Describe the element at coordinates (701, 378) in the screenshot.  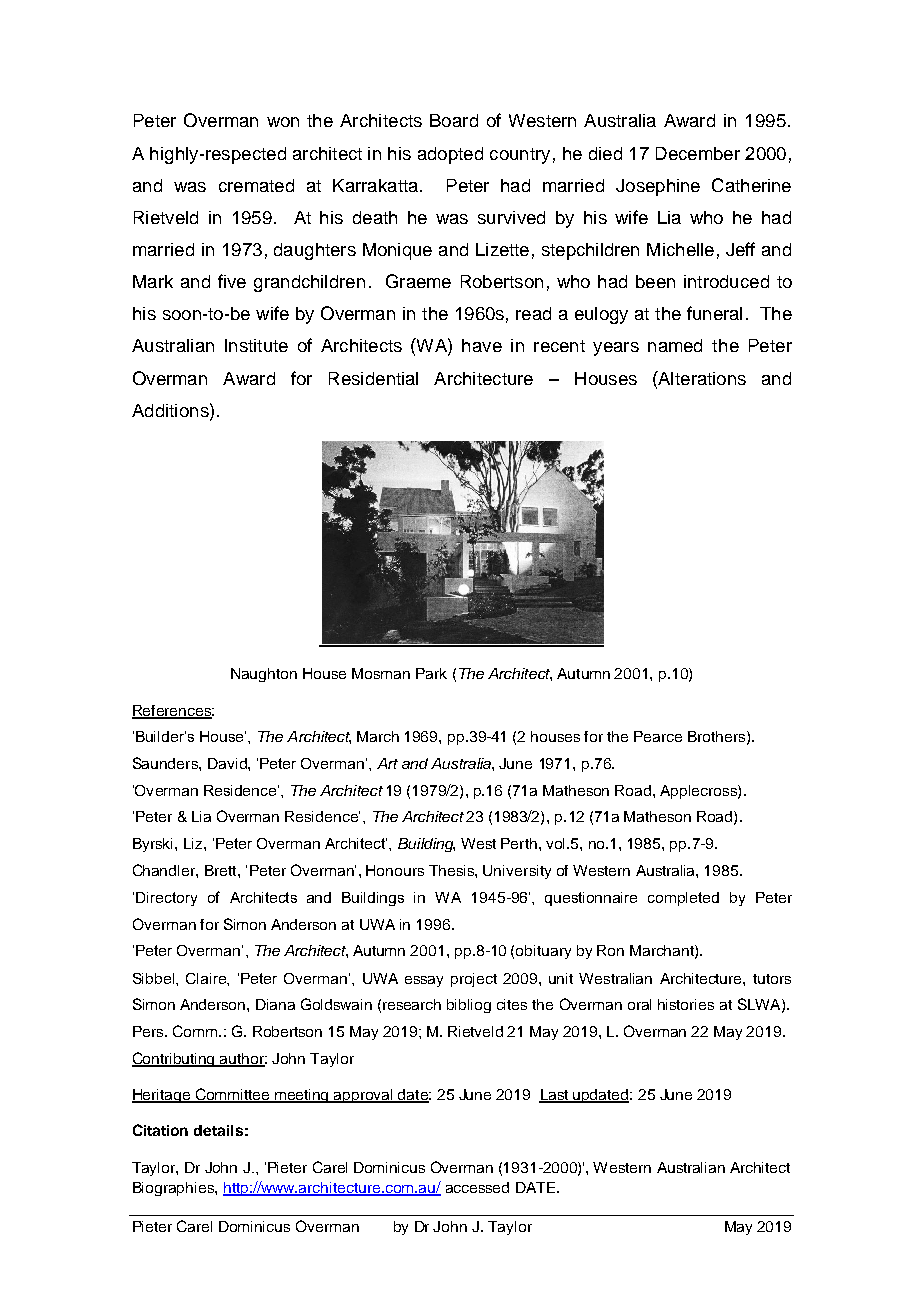
I see `Alterations` at that location.
